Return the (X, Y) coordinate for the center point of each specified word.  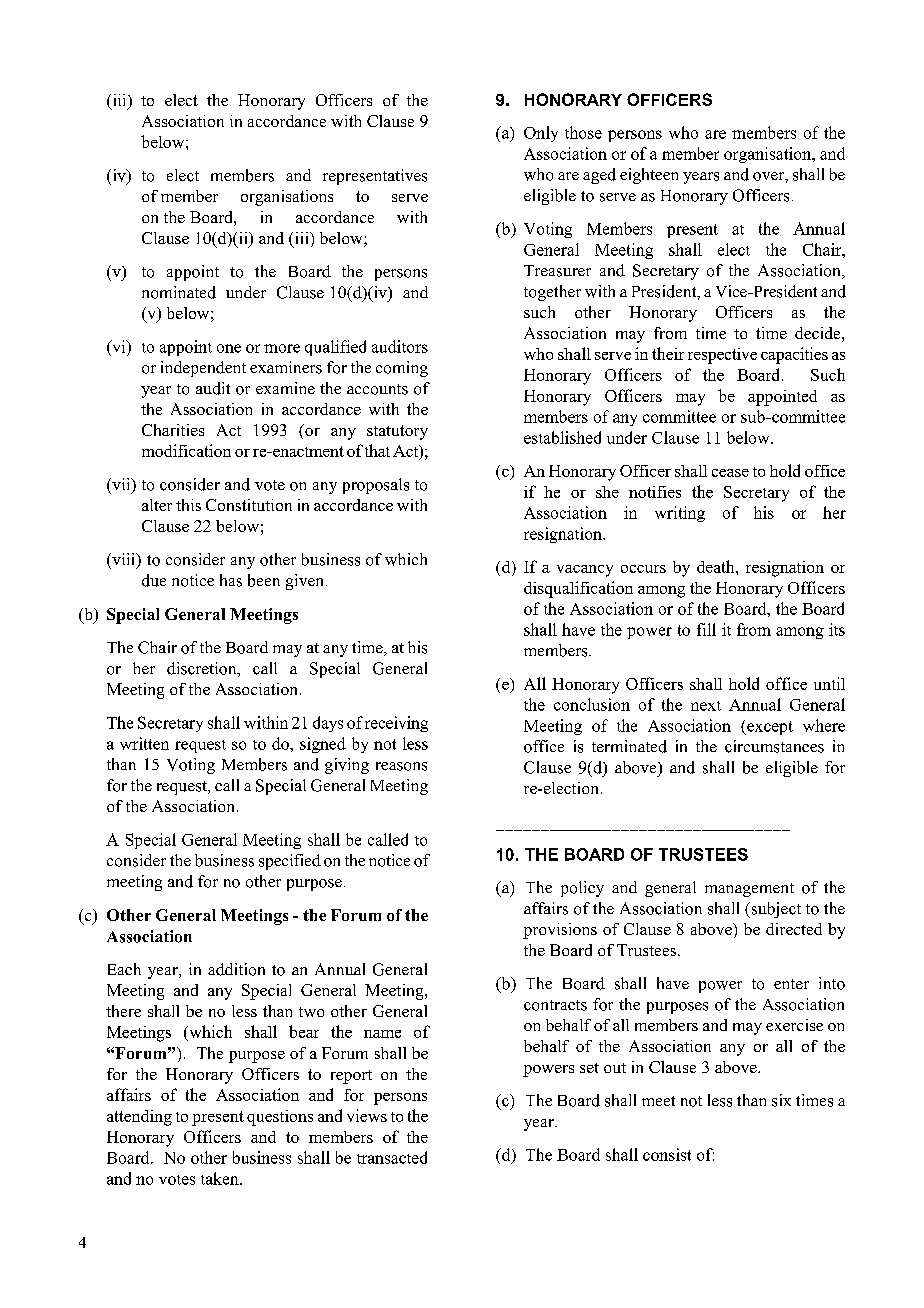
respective (722, 356)
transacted (392, 1157)
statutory (397, 432)
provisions (560, 931)
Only (541, 134)
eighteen (649, 176)
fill (706, 629)
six (781, 1100)
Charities (173, 430)
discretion (203, 669)
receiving (396, 724)
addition (236, 969)
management (749, 890)
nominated (179, 292)
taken (221, 1178)
